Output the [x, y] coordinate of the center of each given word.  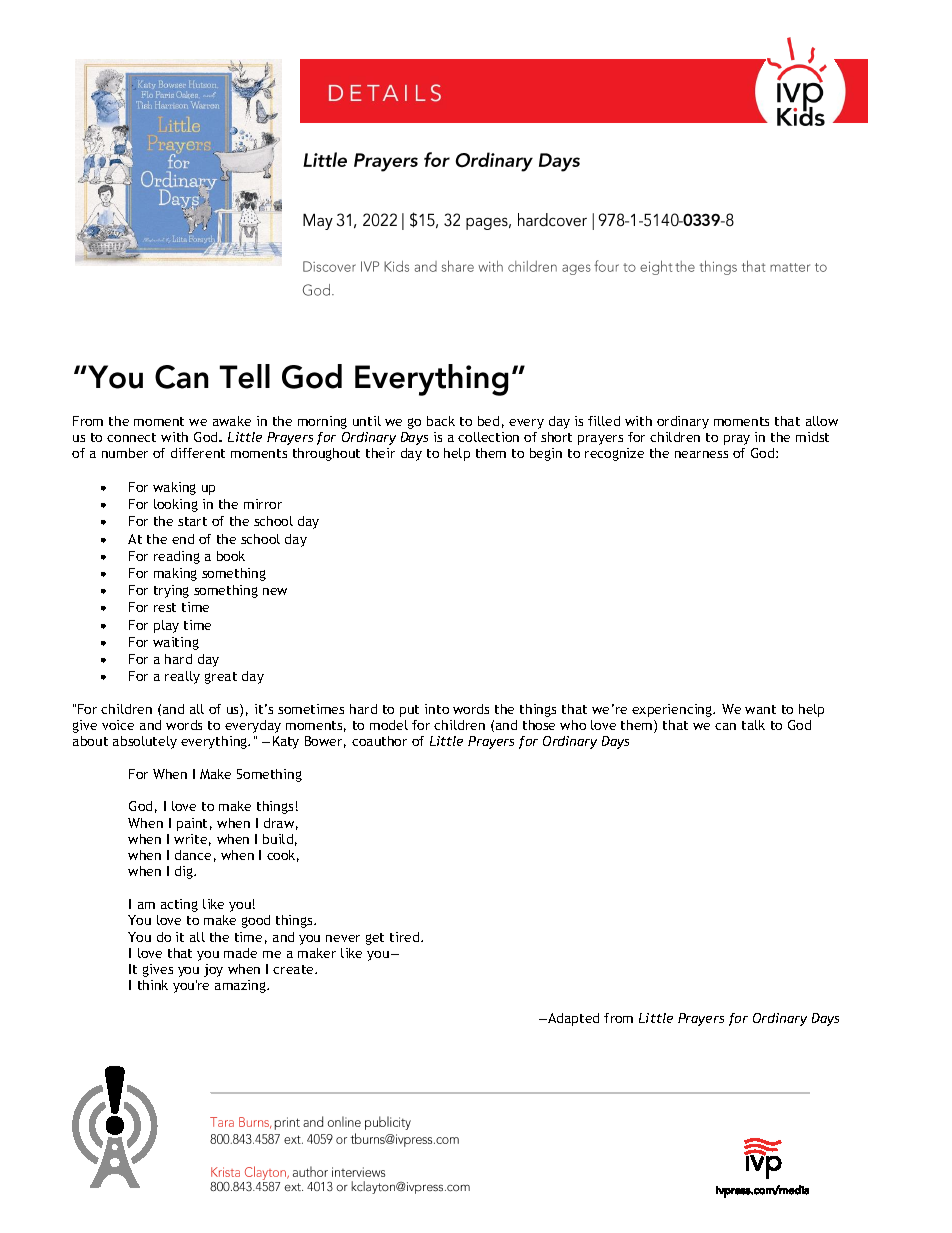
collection [488, 437]
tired [406, 937]
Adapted [572, 1019]
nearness [701, 454]
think [153, 985]
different [198, 453]
